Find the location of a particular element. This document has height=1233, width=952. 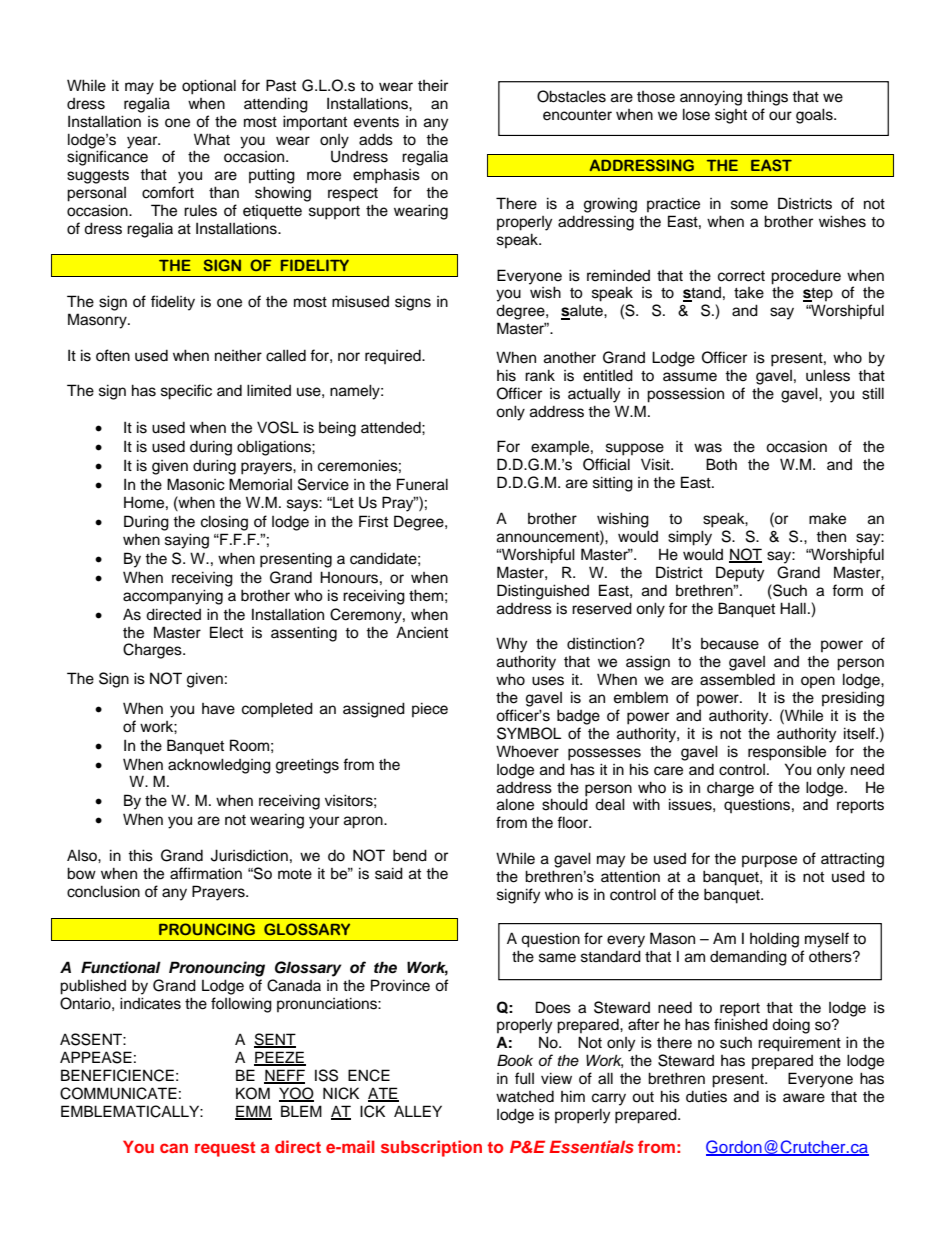

things is located at coordinates (767, 98).
